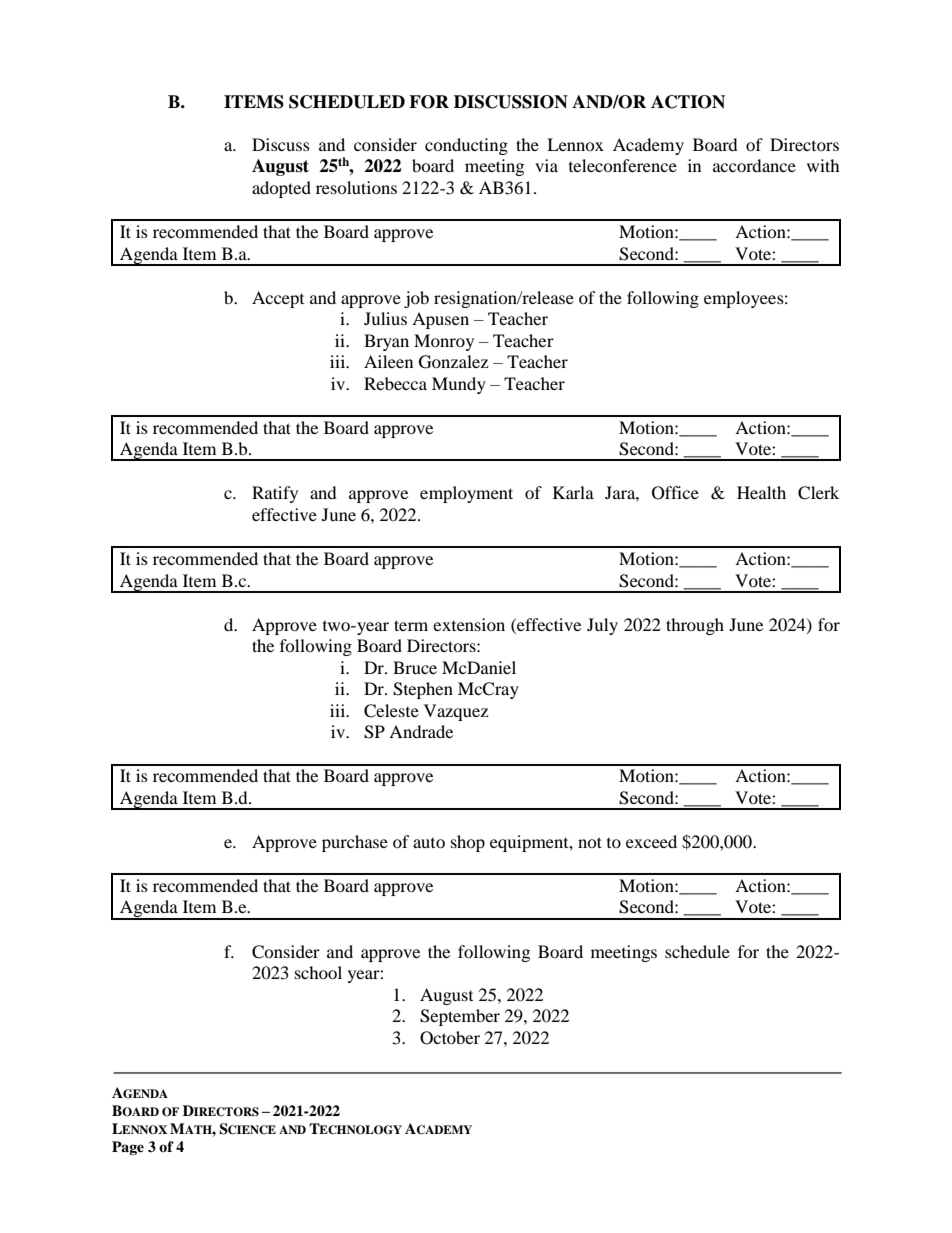 The image size is (952, 1233). What do you see at coordinates (459, 385) in the image?
I see `Mundy` at bounding box center [459, 385].
